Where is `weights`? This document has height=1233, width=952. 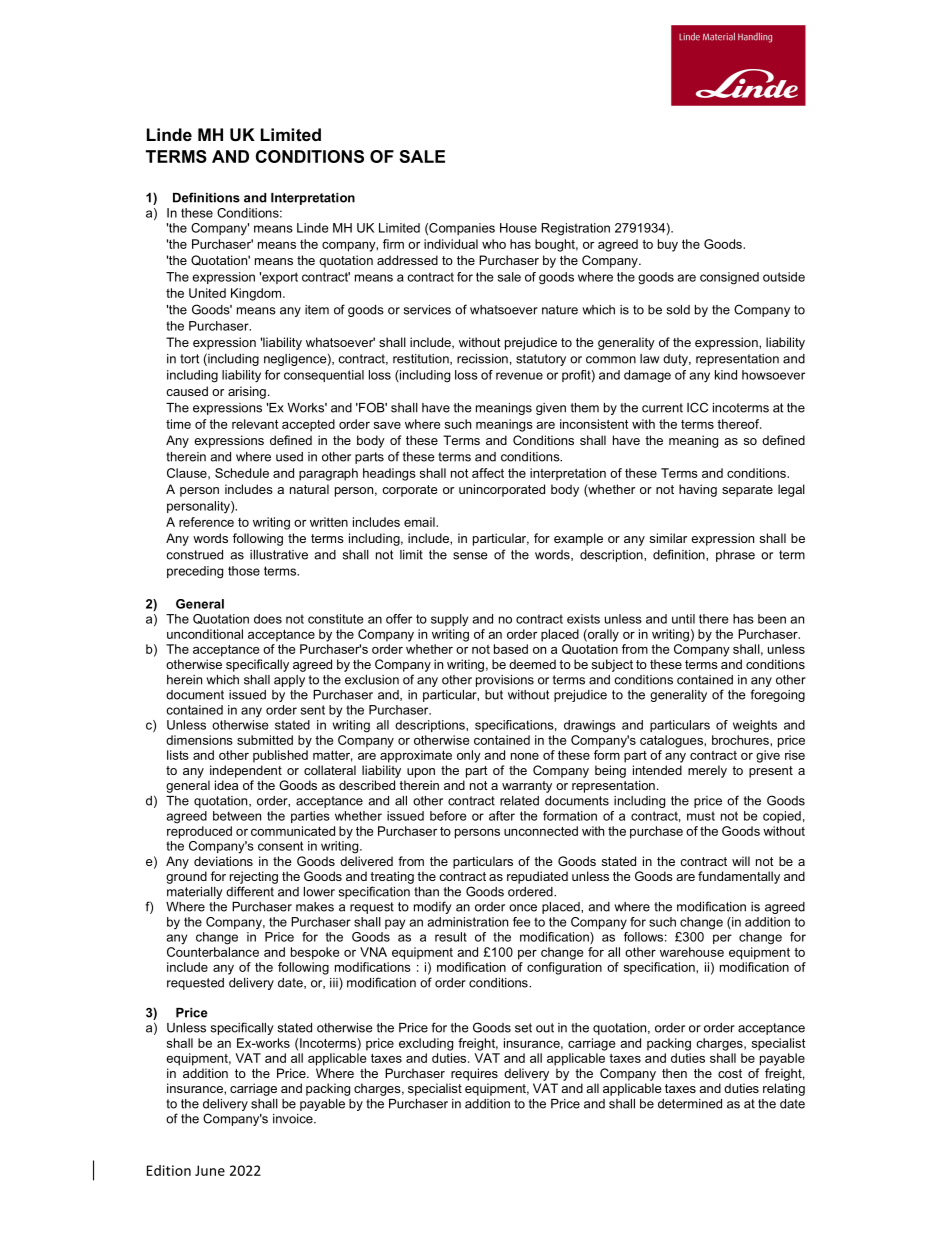 weights is located at coordinates (755, 726).
